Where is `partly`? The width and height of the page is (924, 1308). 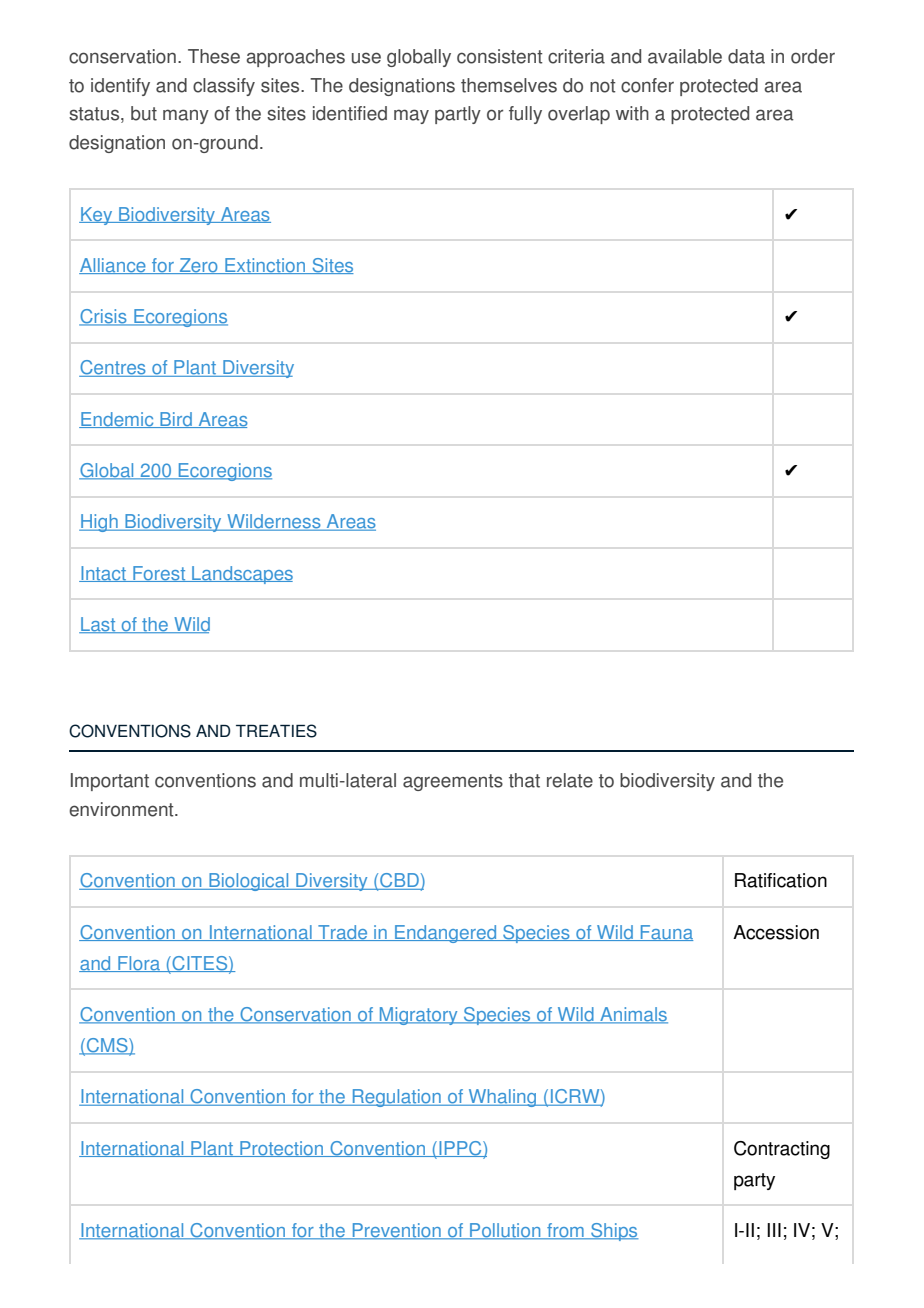 partly is located at coordinates (458, 115).
